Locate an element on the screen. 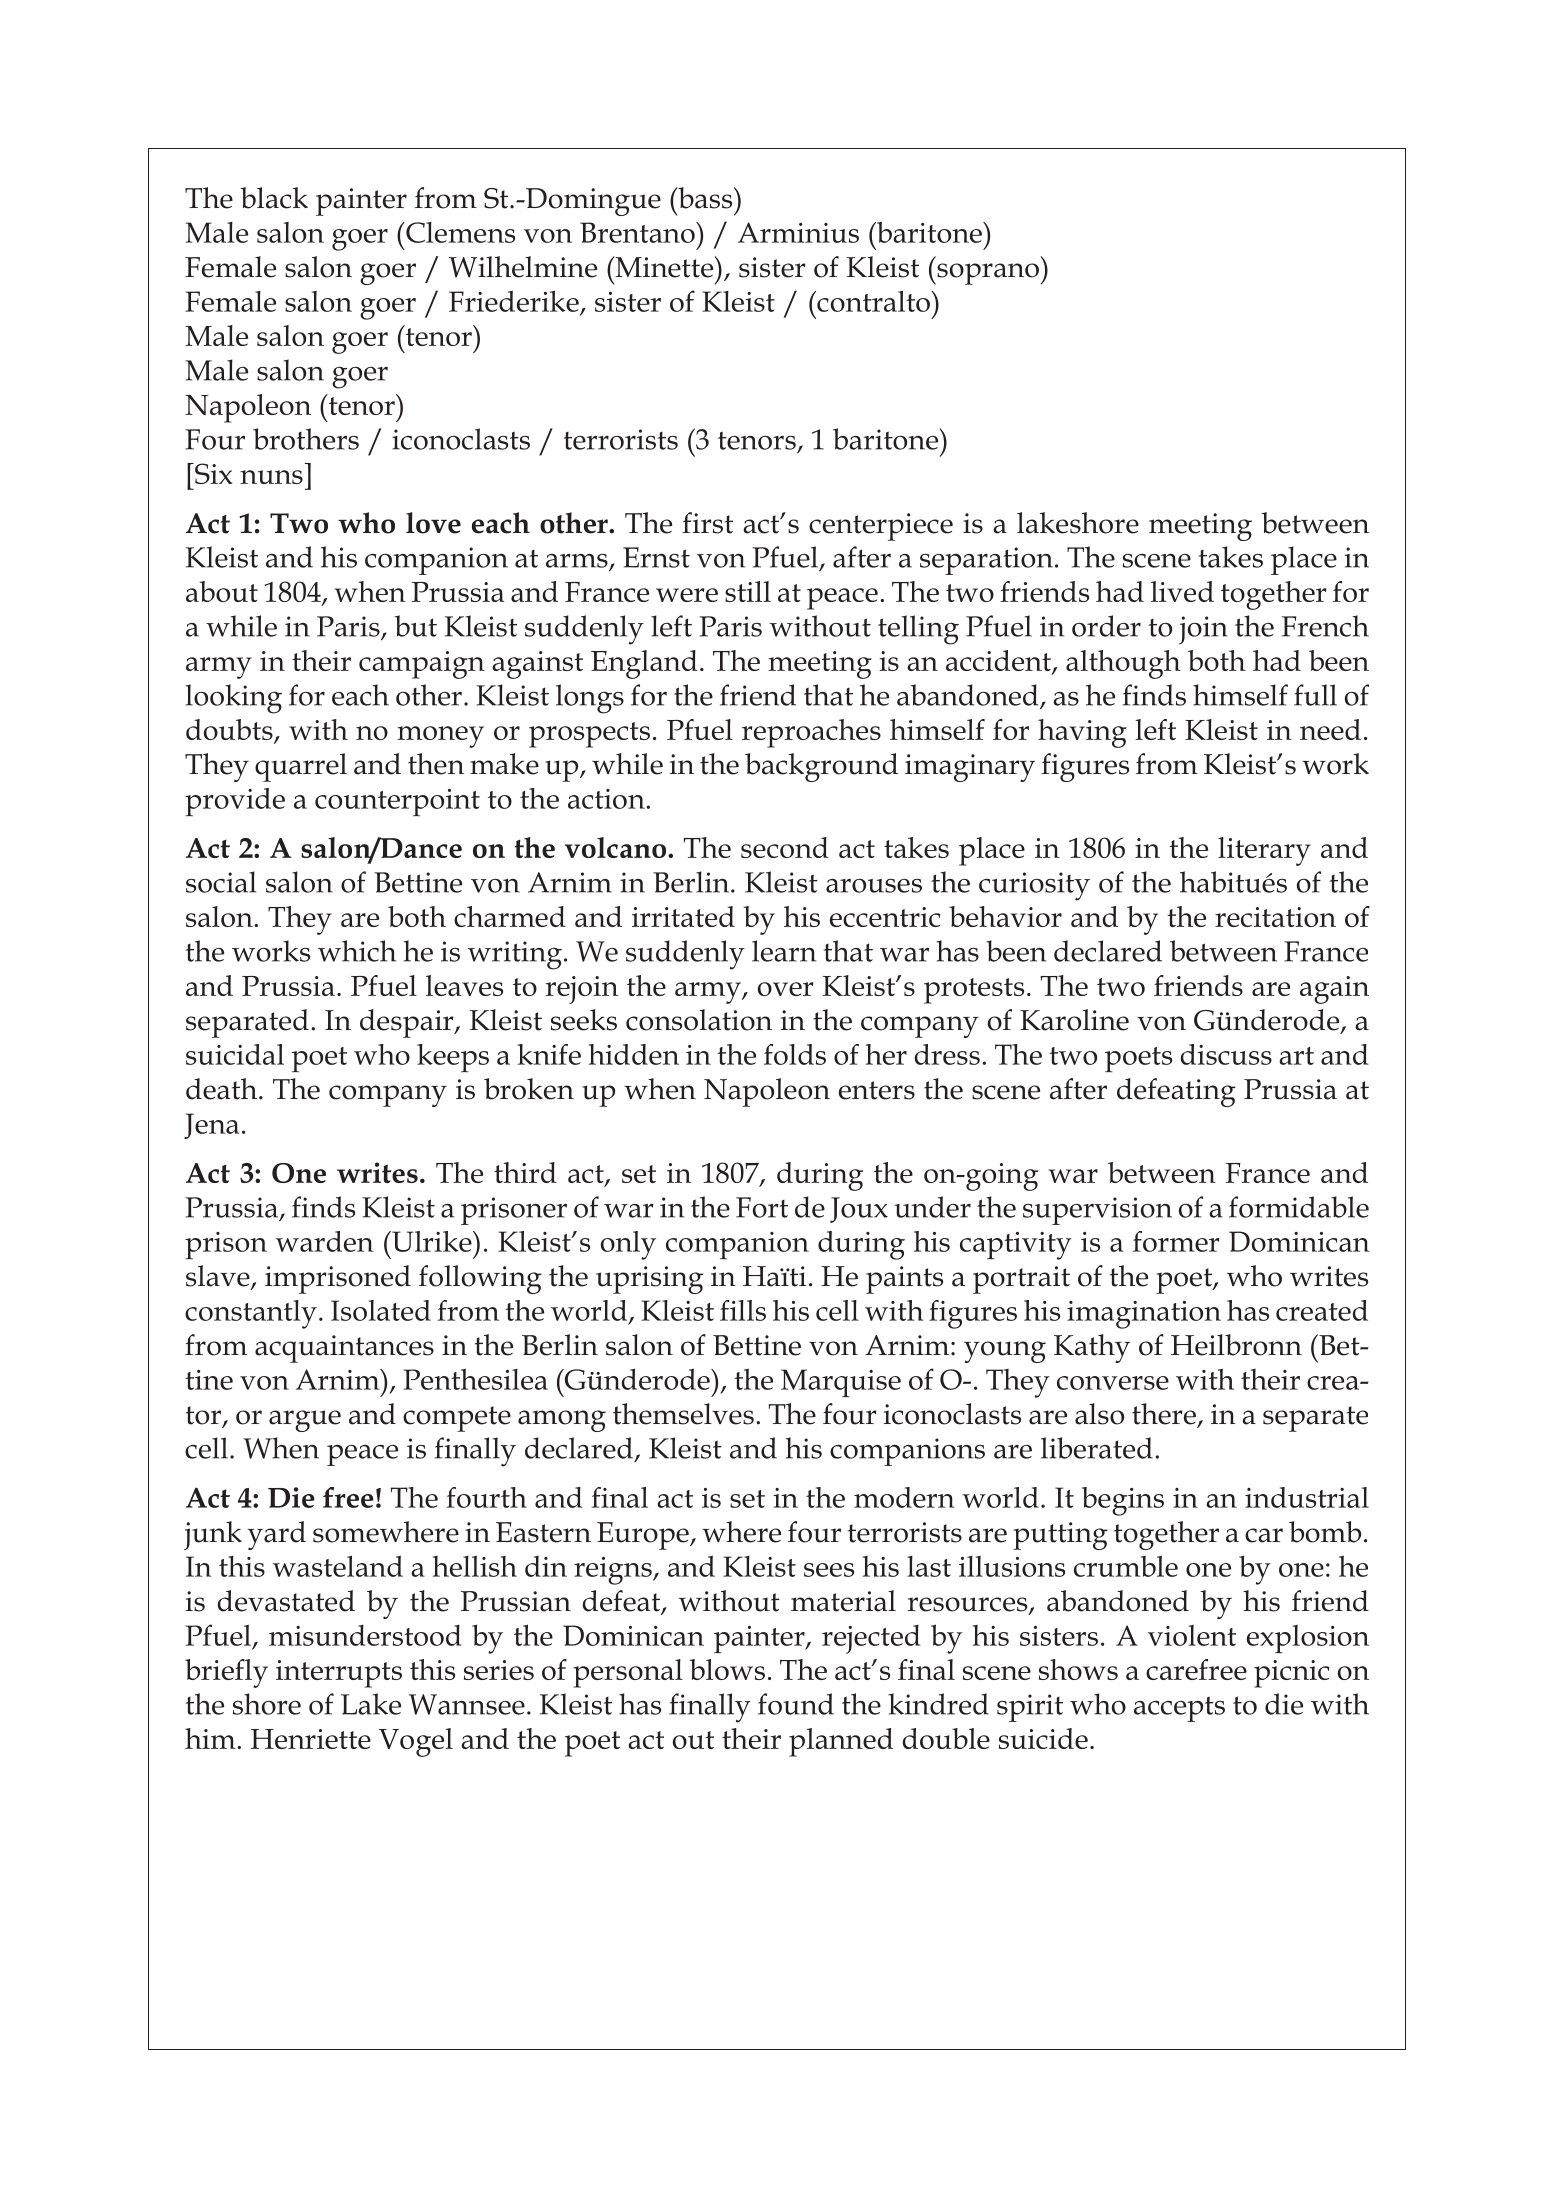 The width and height of the screenshot is (1554, 2198). having is located at coordinates (1082, 733).
